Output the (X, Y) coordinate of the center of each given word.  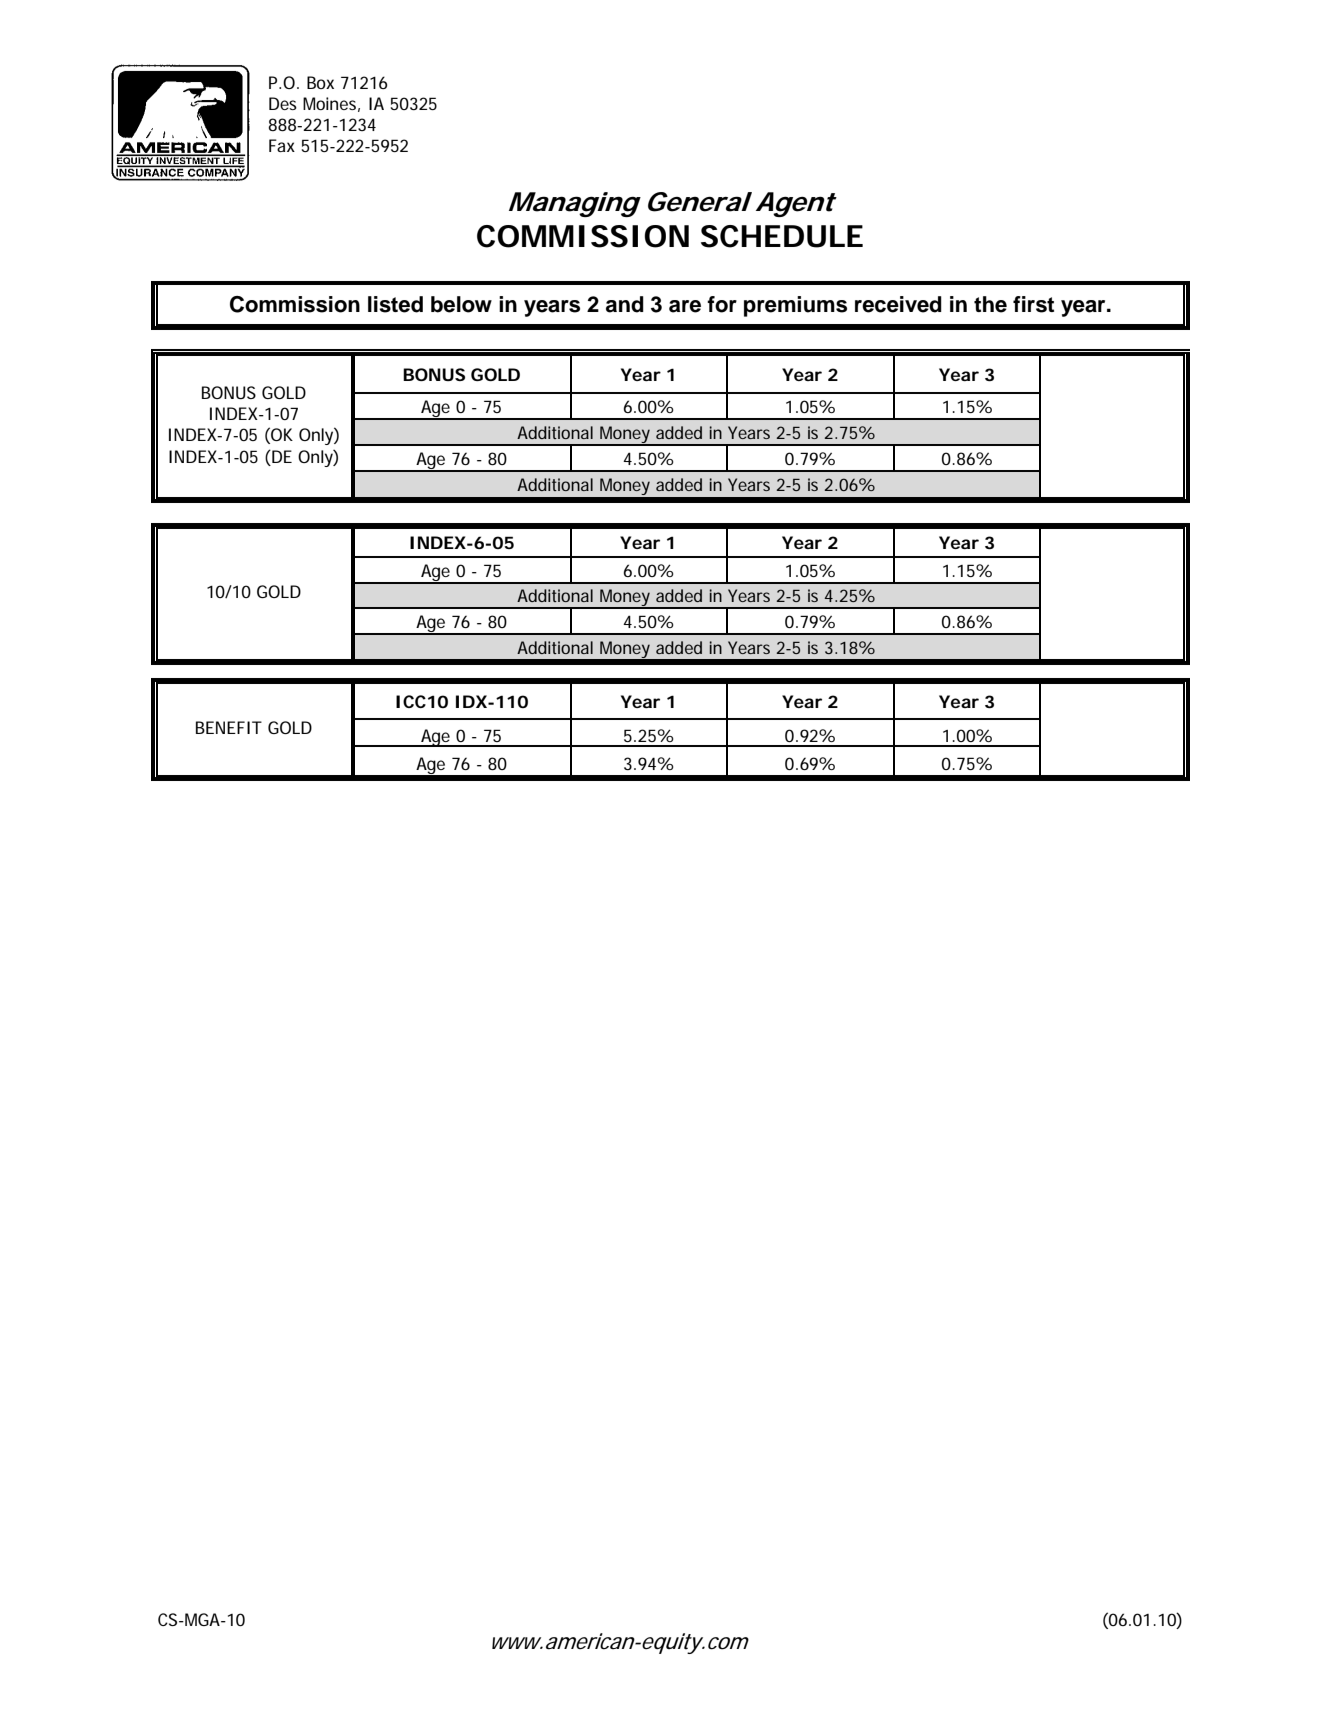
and (625, 304)
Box (320, 82)
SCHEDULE (782, 236)
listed (395, 304)
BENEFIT (229, 727)
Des (283, 103)
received (898, 304)
